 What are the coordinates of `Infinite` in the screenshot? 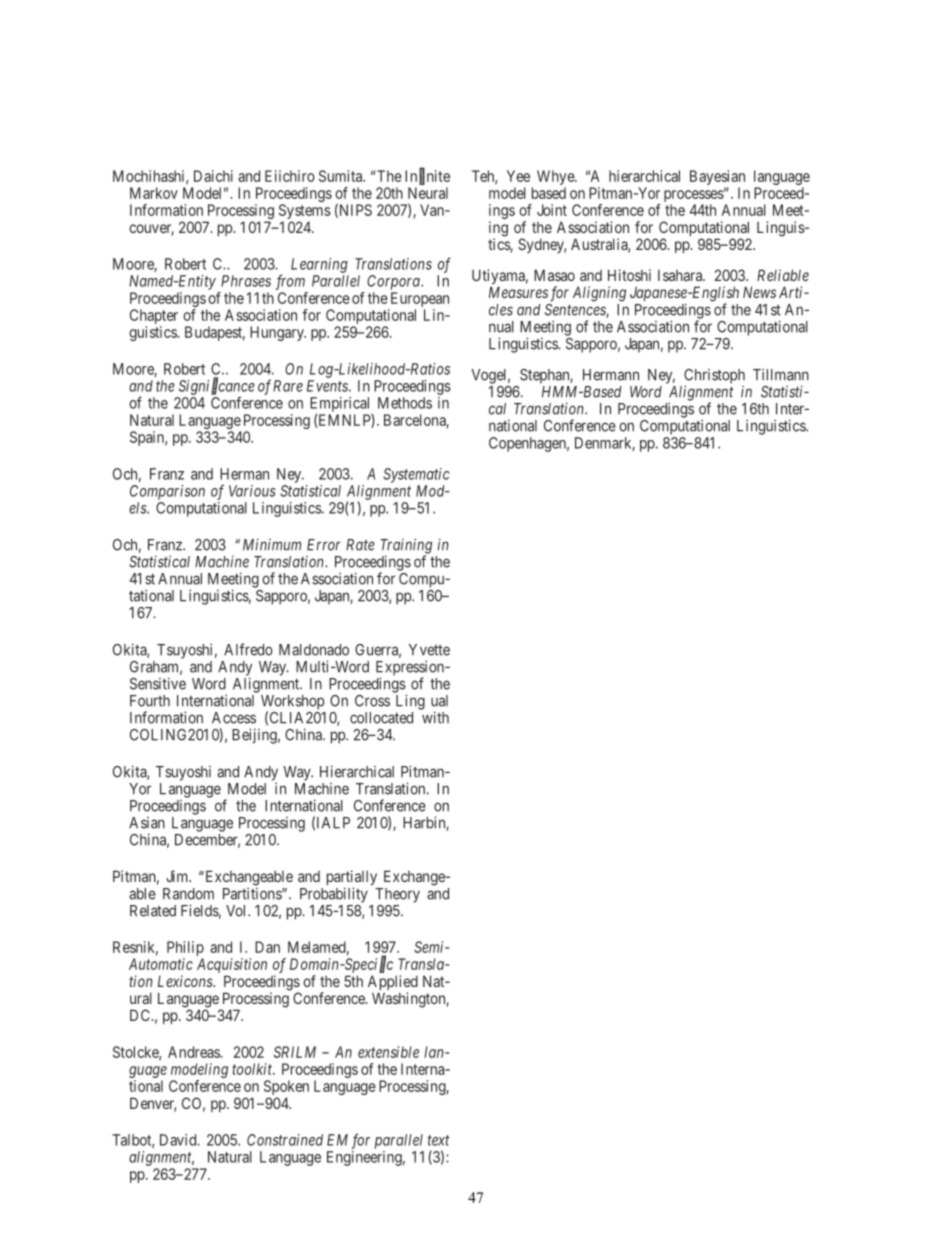 It's located at (427, 176).
